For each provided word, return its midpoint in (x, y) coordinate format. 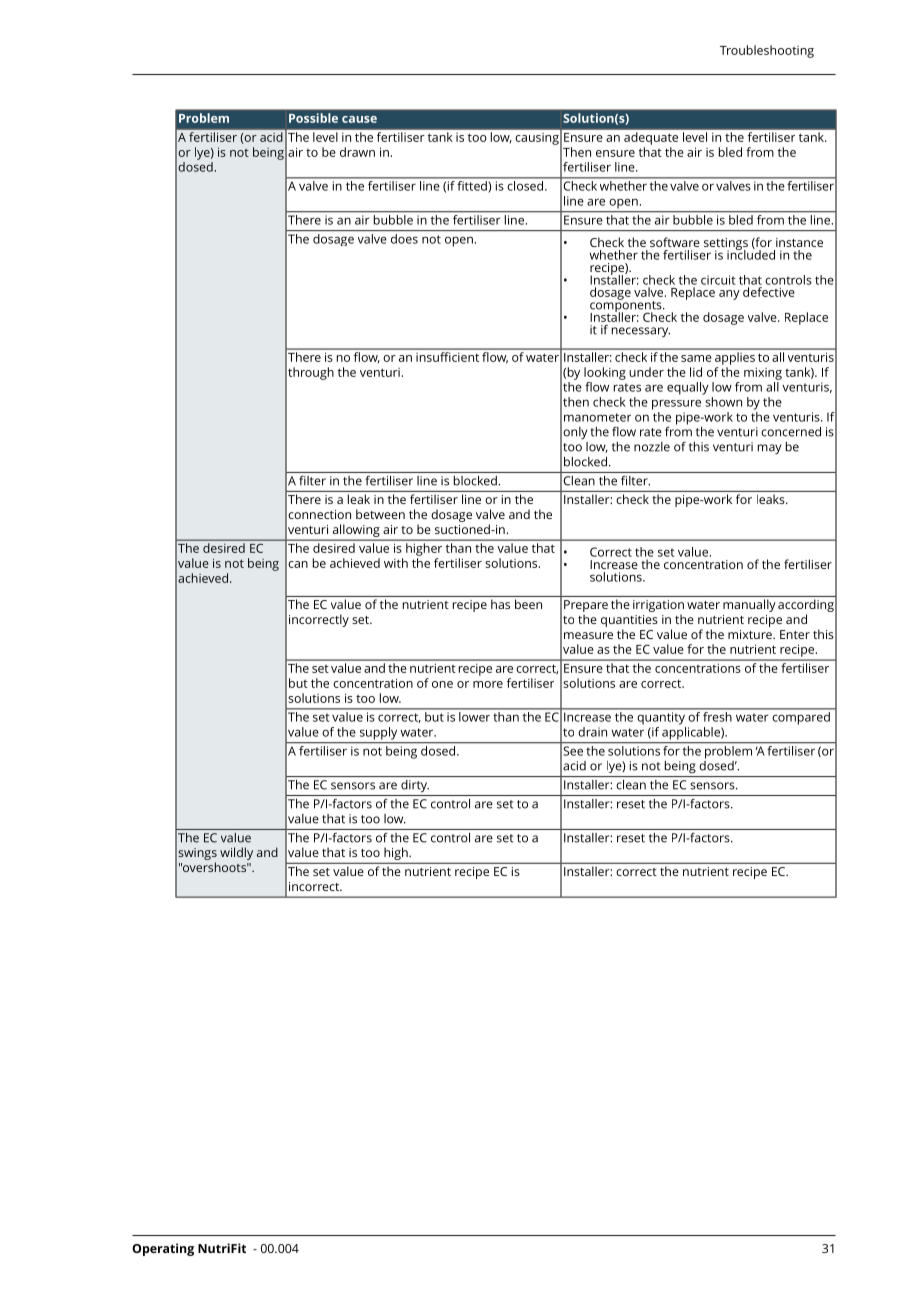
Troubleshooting (767, 51)
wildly (236, 853)
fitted (472, 185)
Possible (313, 118)
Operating (163, 1249)
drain (592, 732)
